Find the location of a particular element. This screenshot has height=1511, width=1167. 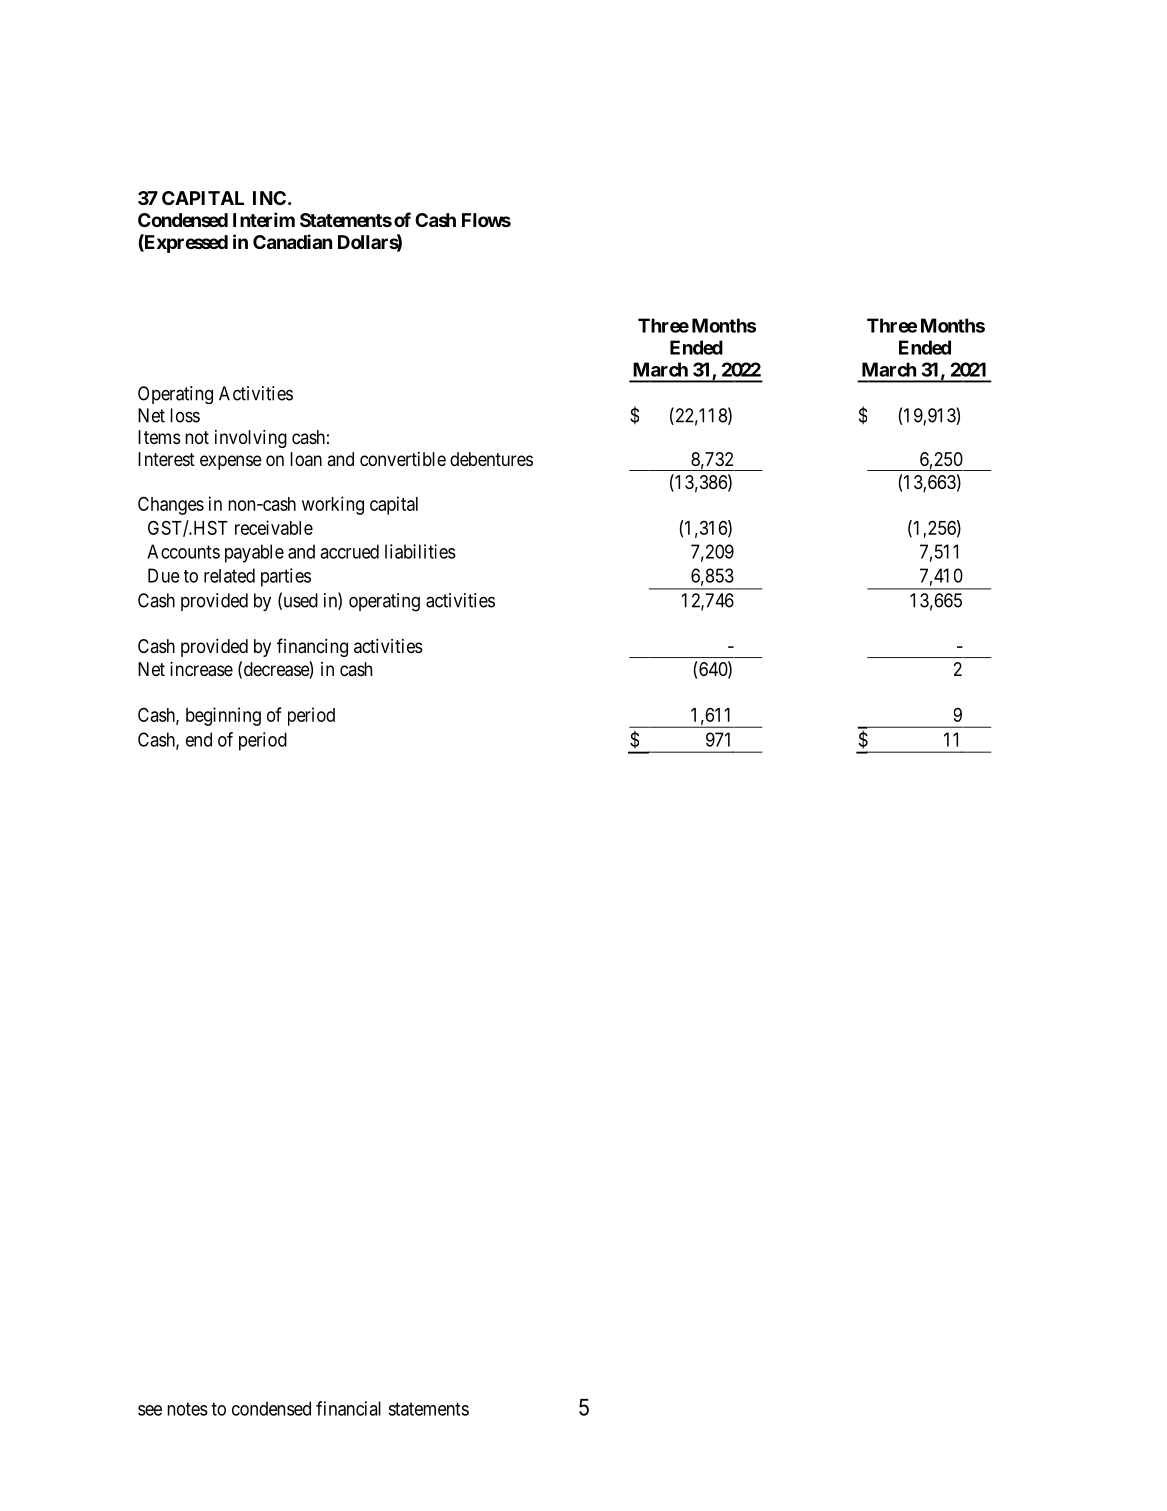

working is located at coordinates (333, 505).
